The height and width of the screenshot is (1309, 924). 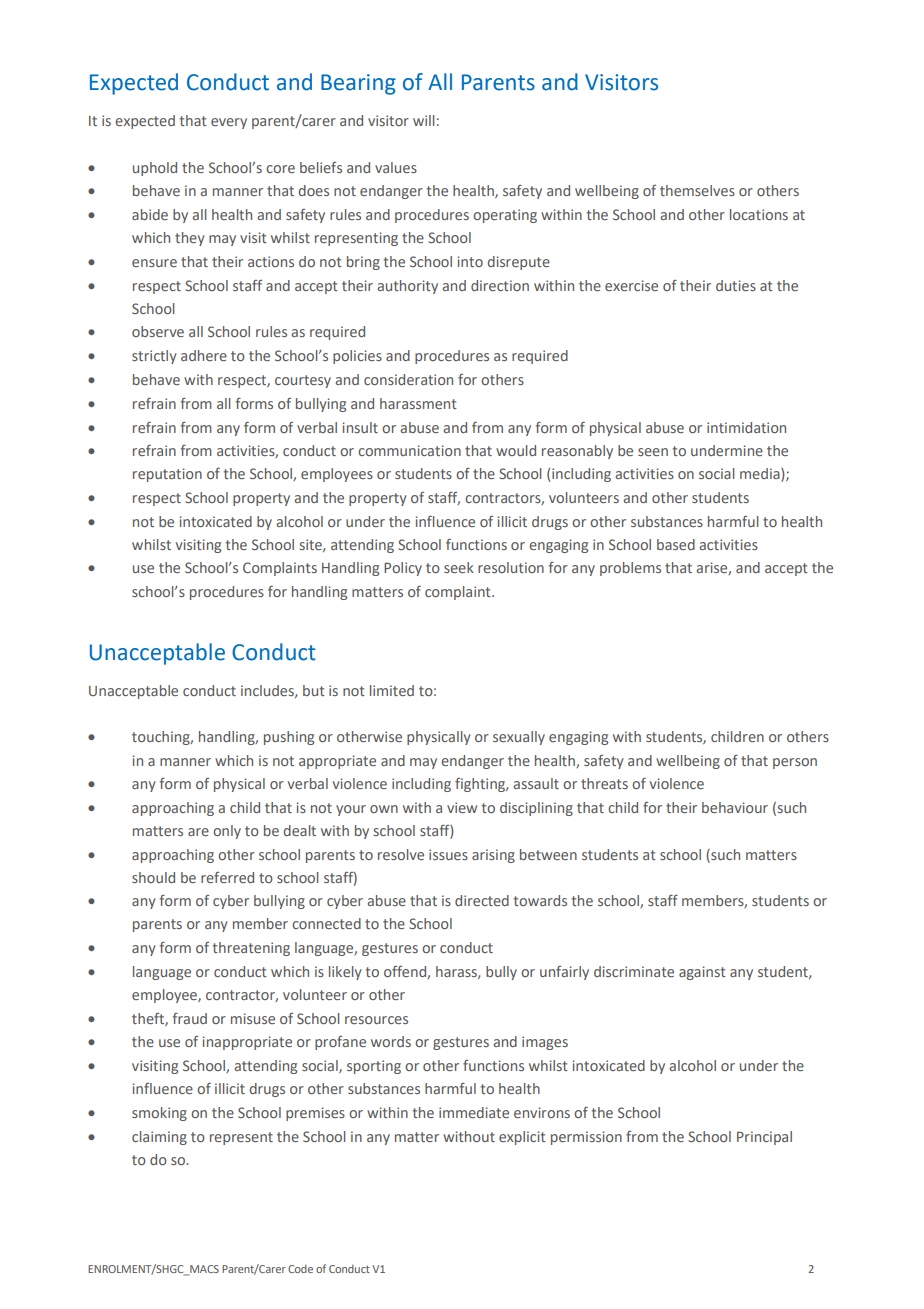 What do you see at coordinates (253, 1018) in the screenshot?
I see `misuse` at bounding box center [253, 1018].
